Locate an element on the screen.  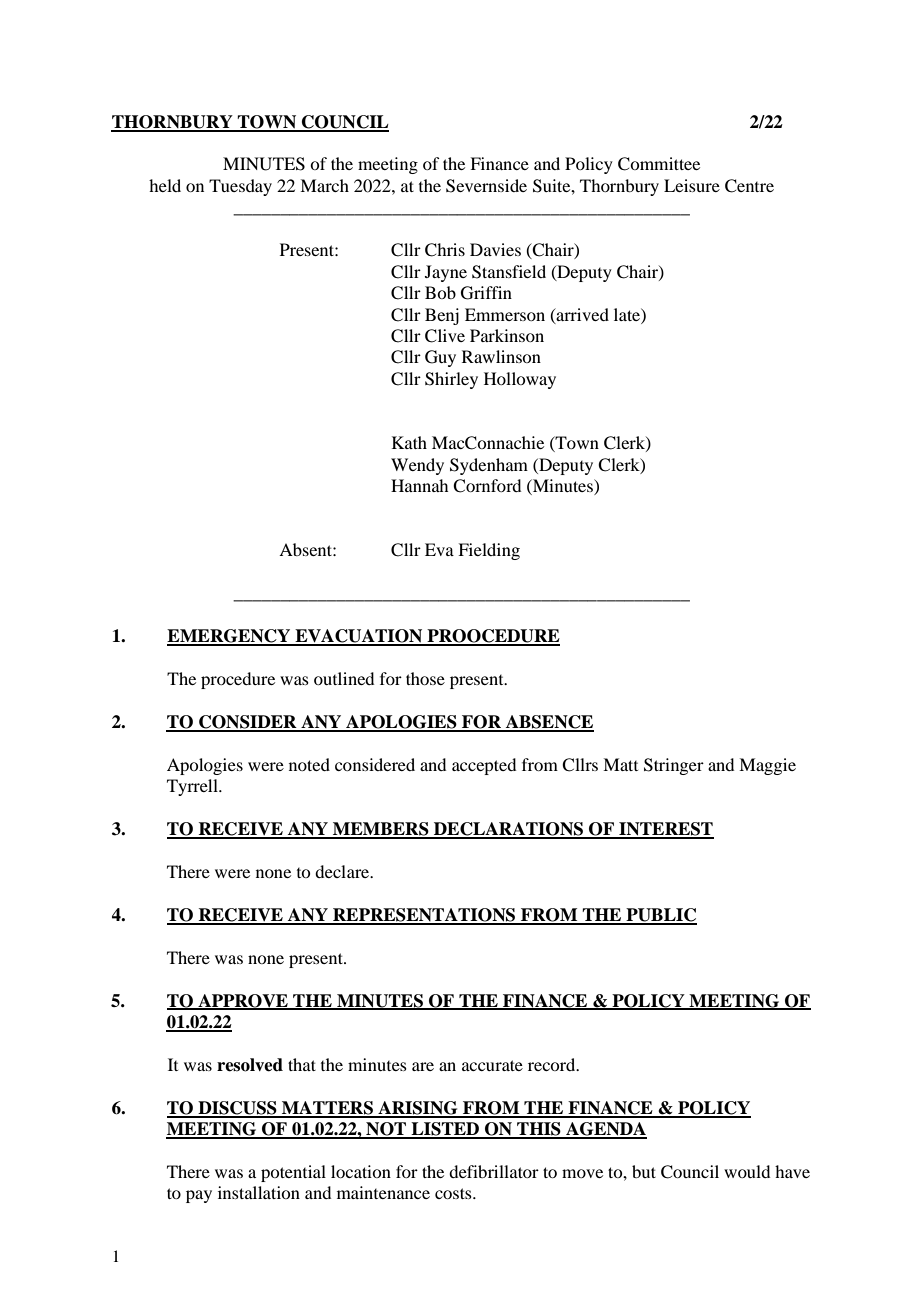
Davies is located at coordinates (495, 249).
